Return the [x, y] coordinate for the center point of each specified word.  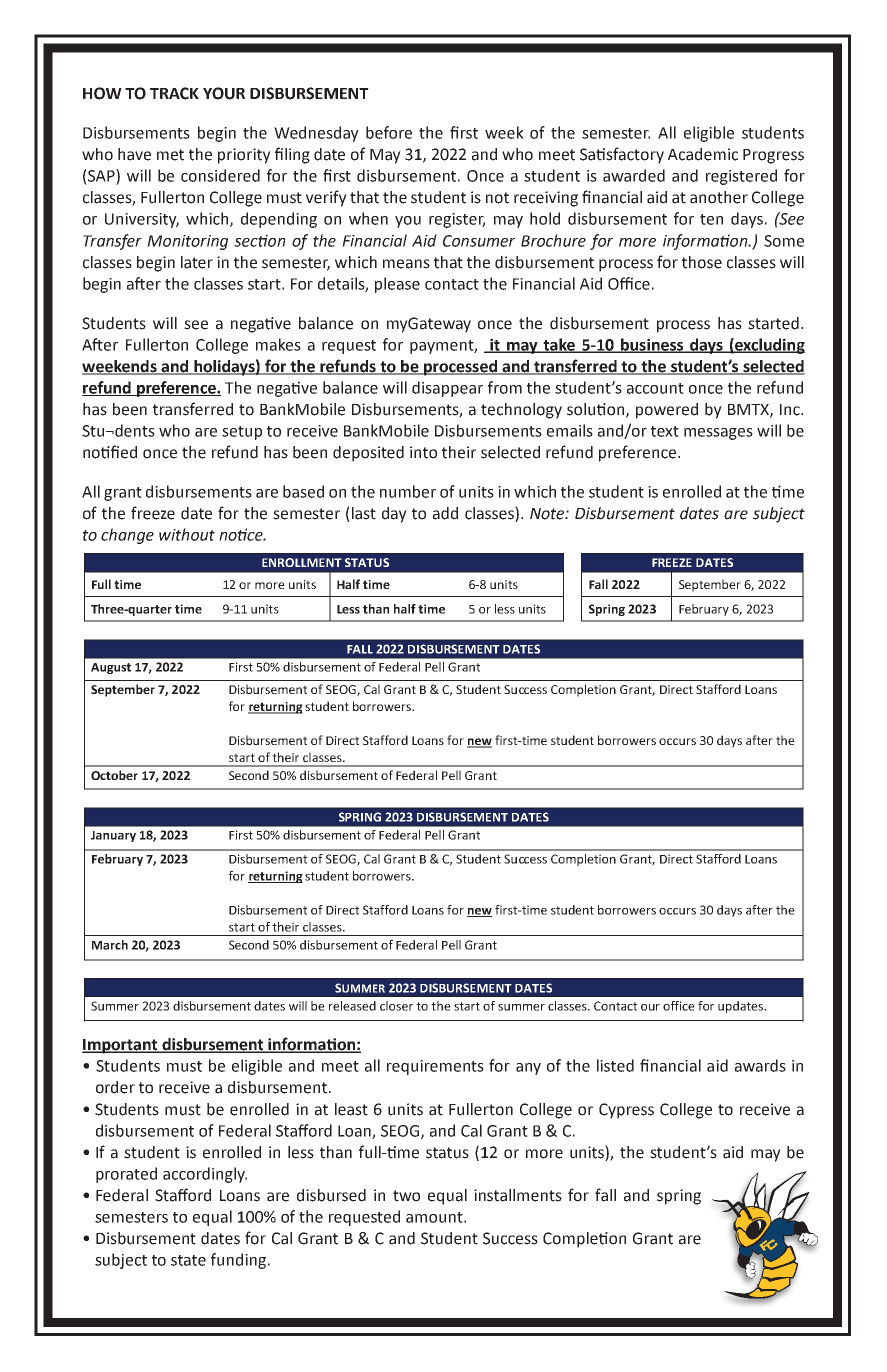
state [188, 1260]
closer [396, 1006]
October [114, 775]
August [111, 668]
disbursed [331, 1195]
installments [518, 1195]
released [352, 1006]
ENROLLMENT [302, 562]
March [110, 945]
